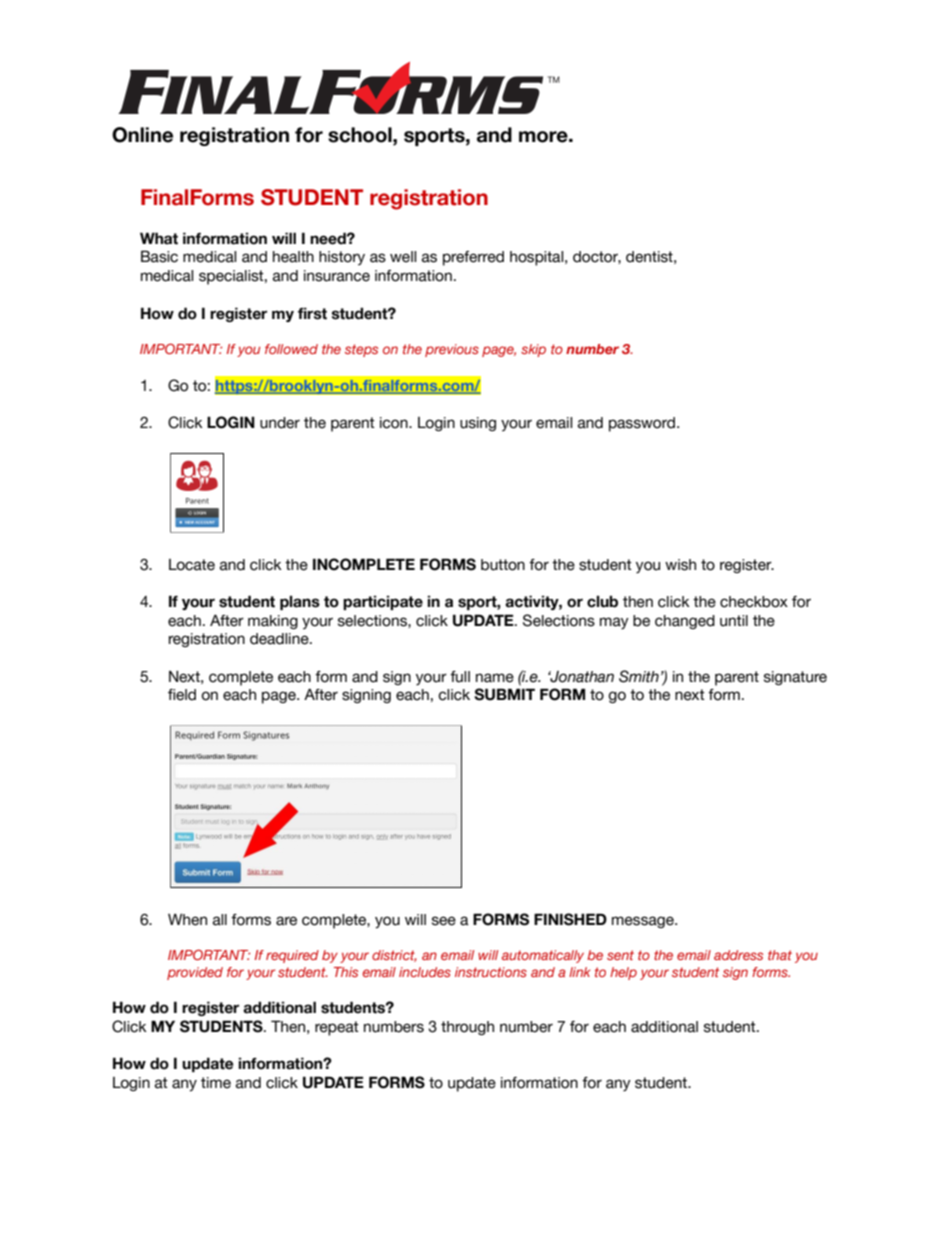 Image resolution: width=952 pixels, height=1233 pixels. I want to click on skip, so click(533, 350).
